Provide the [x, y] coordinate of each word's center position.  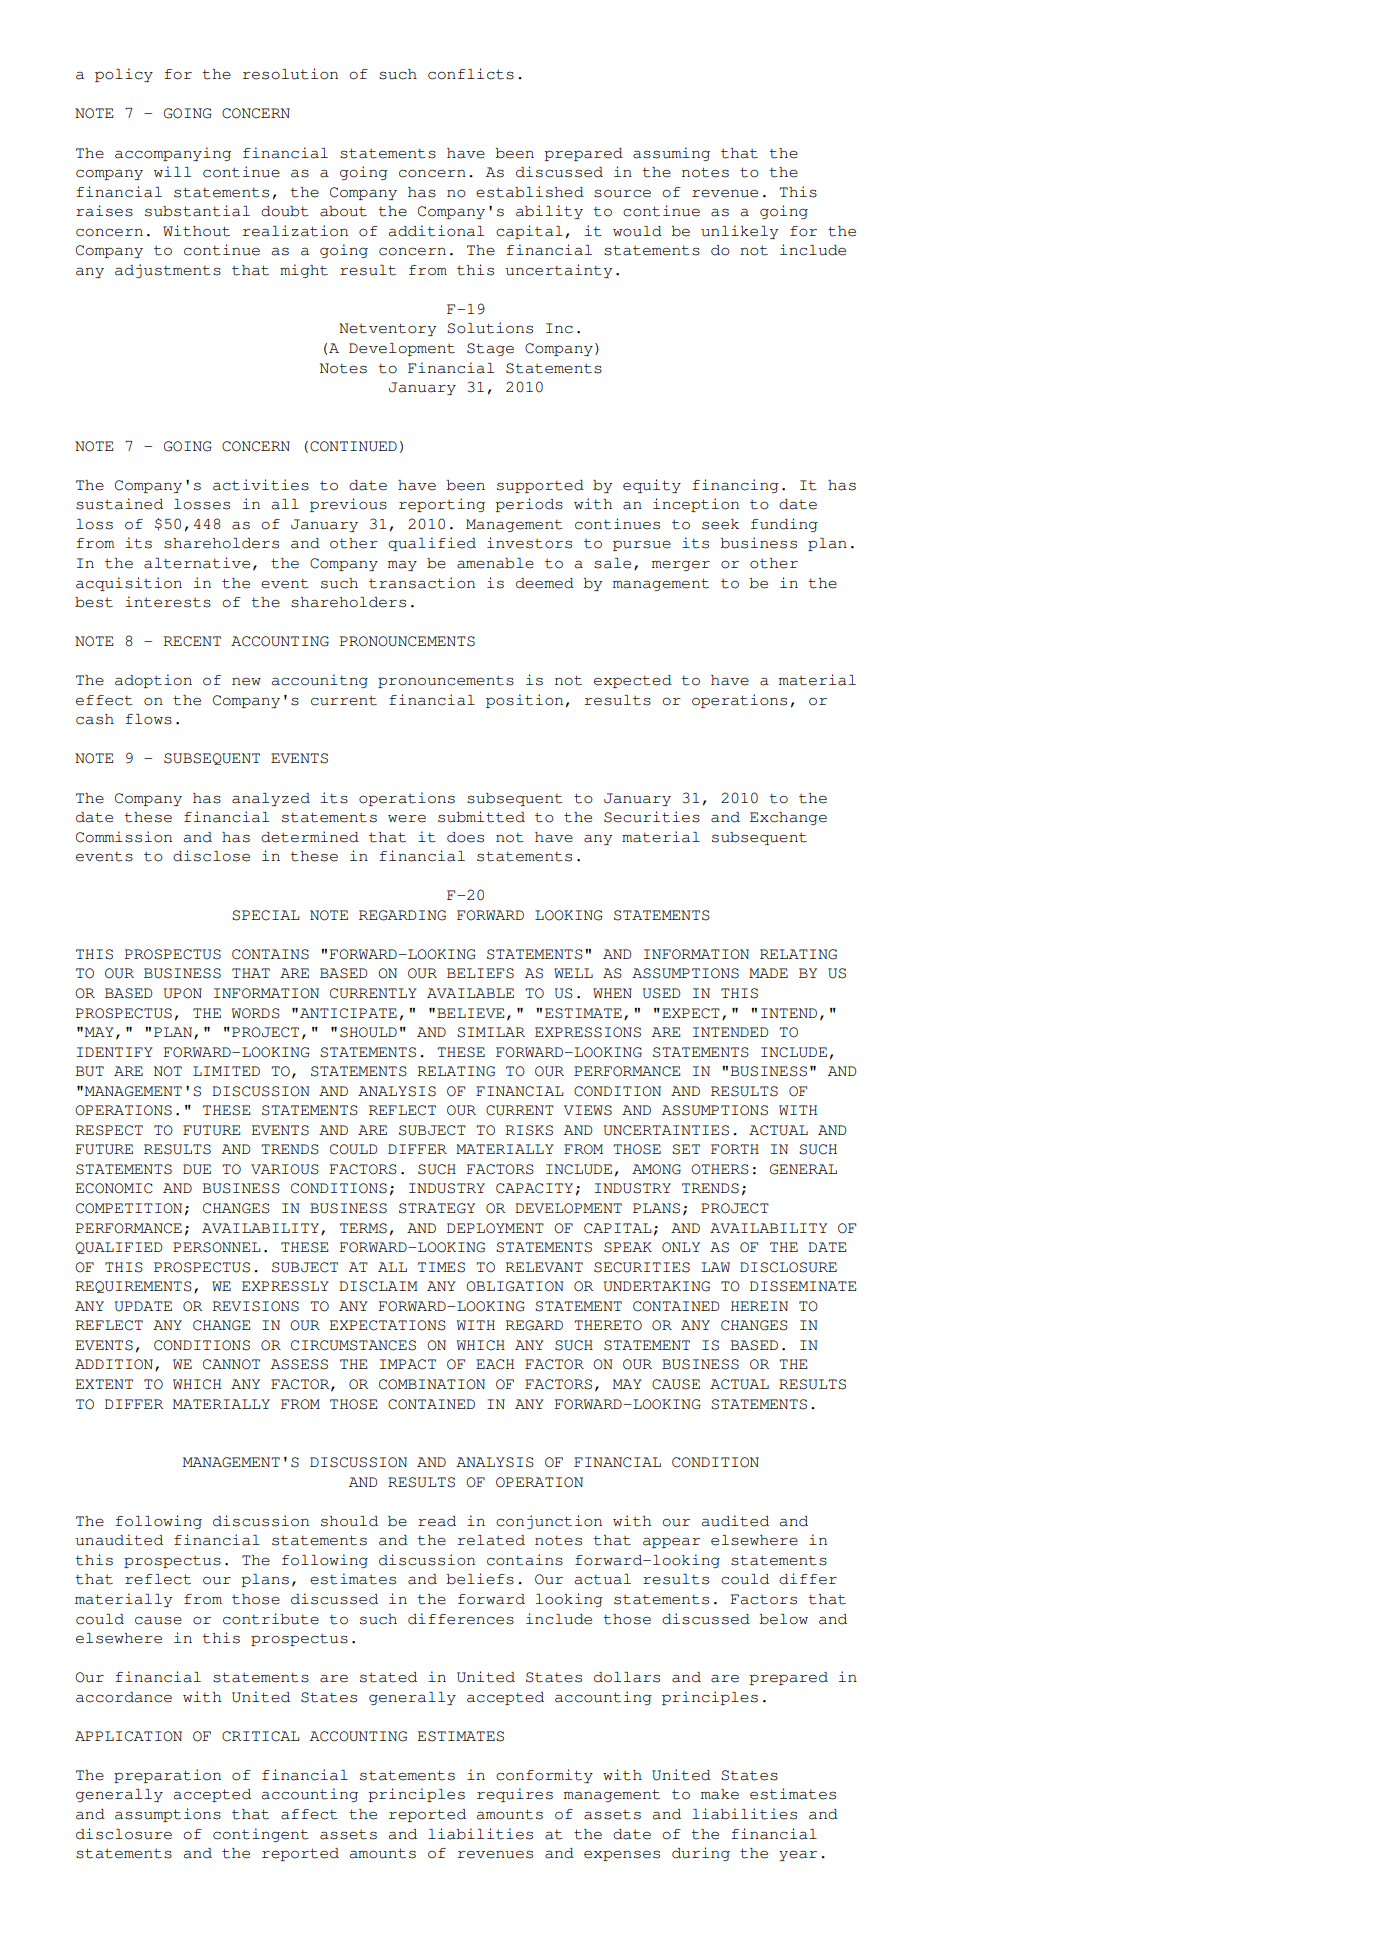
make [720, 1794]
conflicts [471, 74]
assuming [671, 154]
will [172, 171]
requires [515, 1795]
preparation [167, 1776]
